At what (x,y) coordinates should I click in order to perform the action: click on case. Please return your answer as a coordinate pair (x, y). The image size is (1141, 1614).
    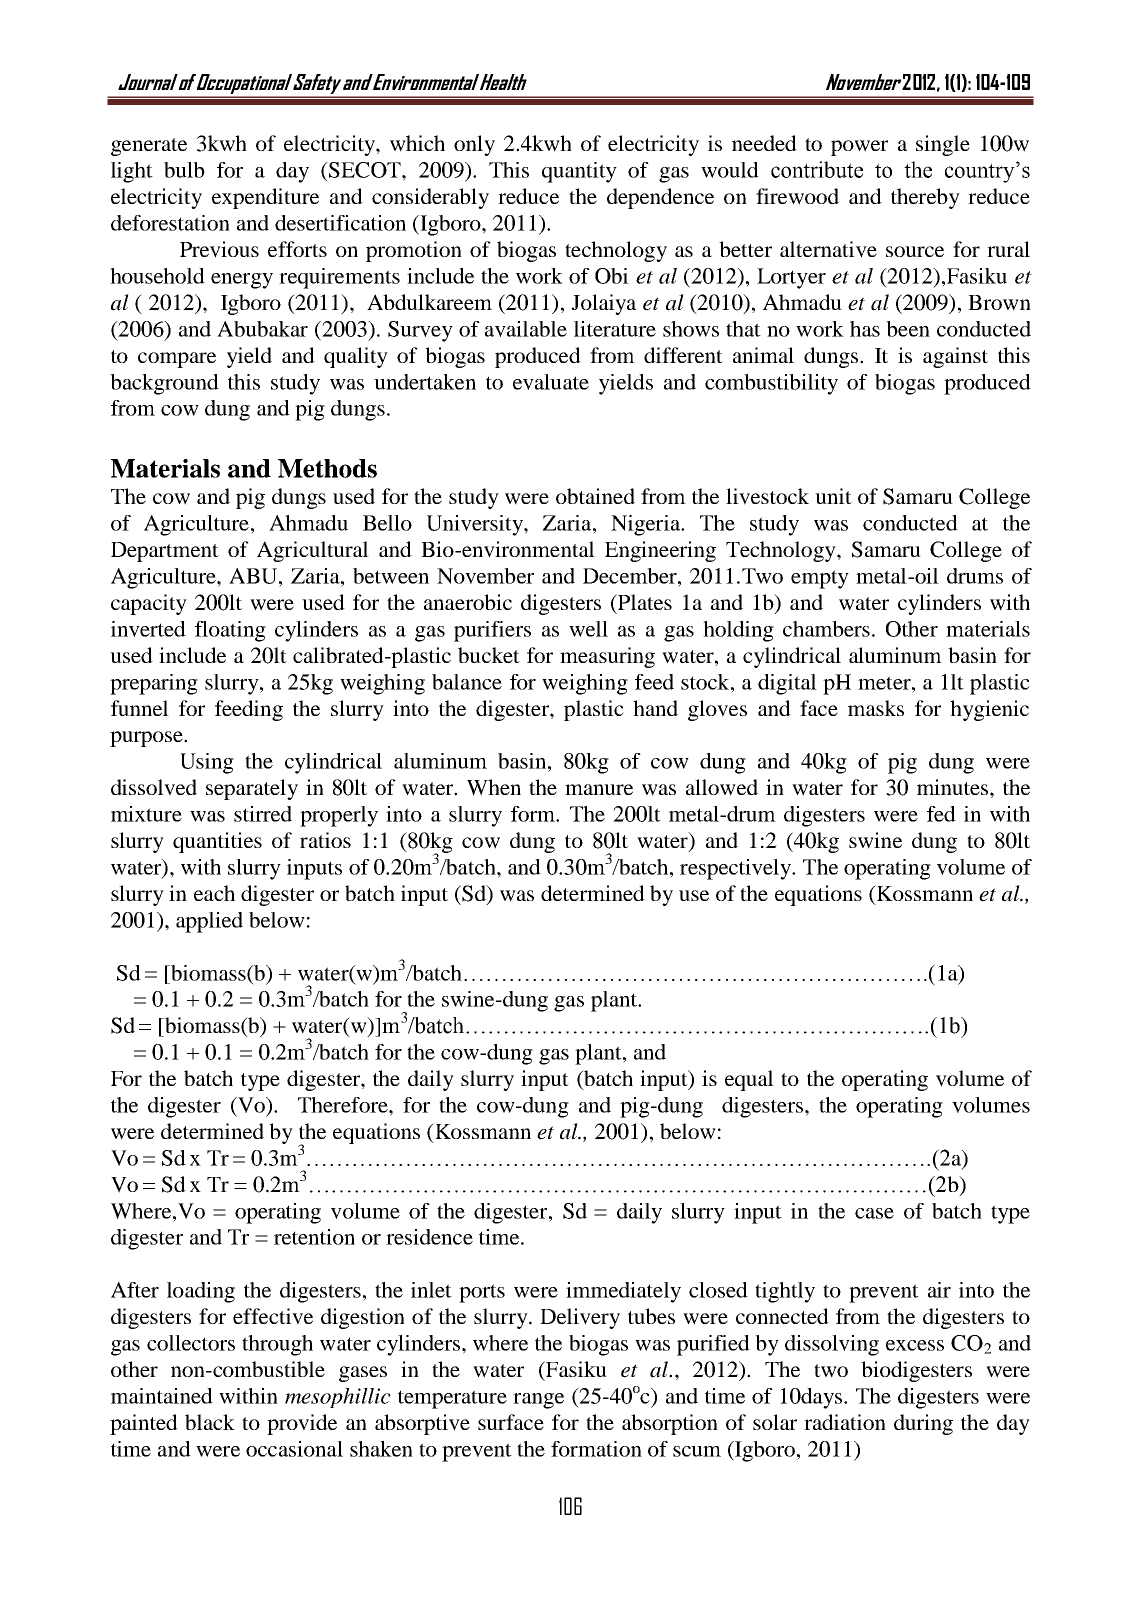
    Looking at the image, I should click on (874, 1213).
